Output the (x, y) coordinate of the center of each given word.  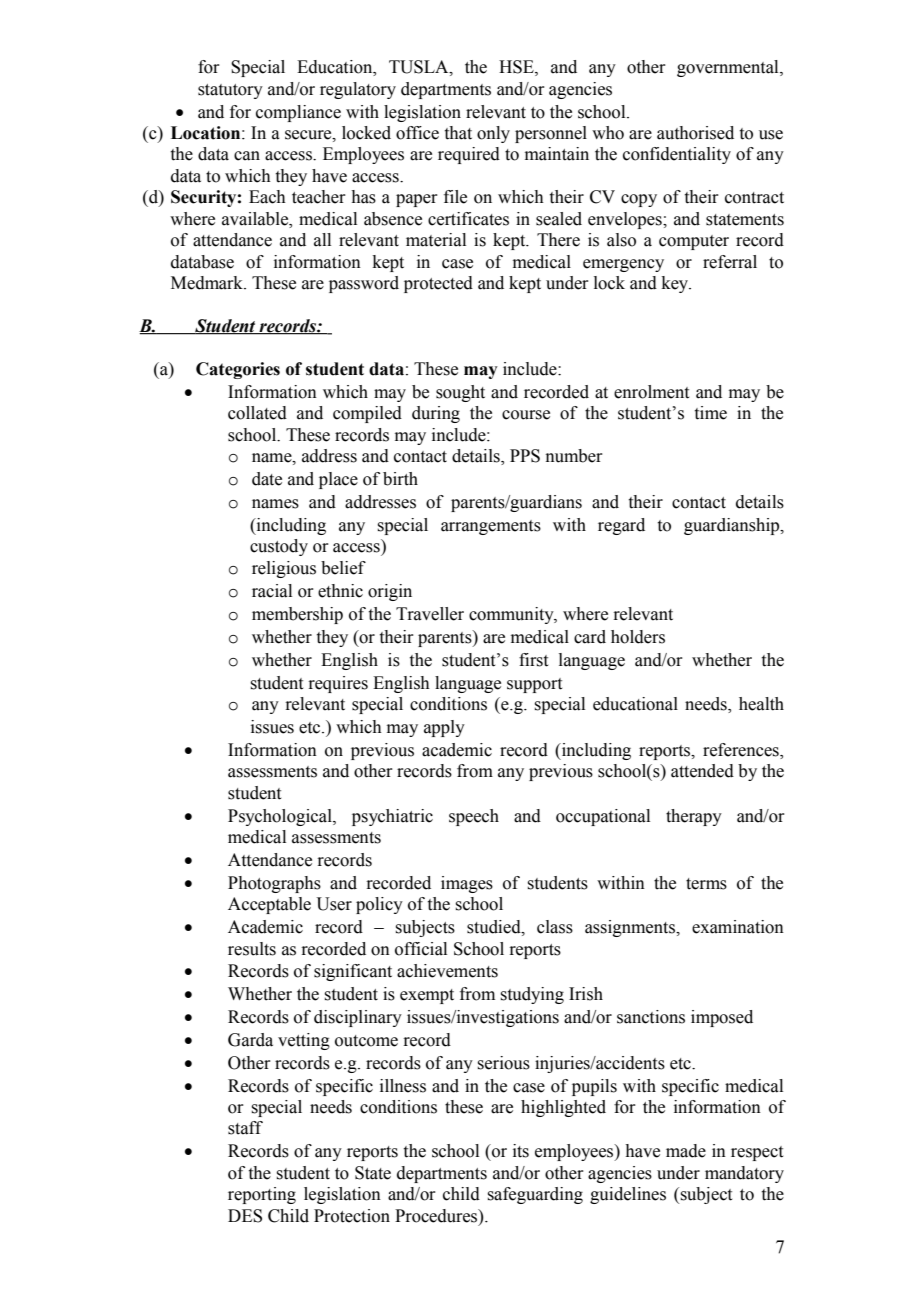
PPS (525, 456)
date (267, 479)
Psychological (281, 817)
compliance (298, 113)
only (493, 134)
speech (474, 817)
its (521, 1151)
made (686, 1151)
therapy (694, 817)
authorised (695, 133)
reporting (262, 1195)
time (711, 413)
